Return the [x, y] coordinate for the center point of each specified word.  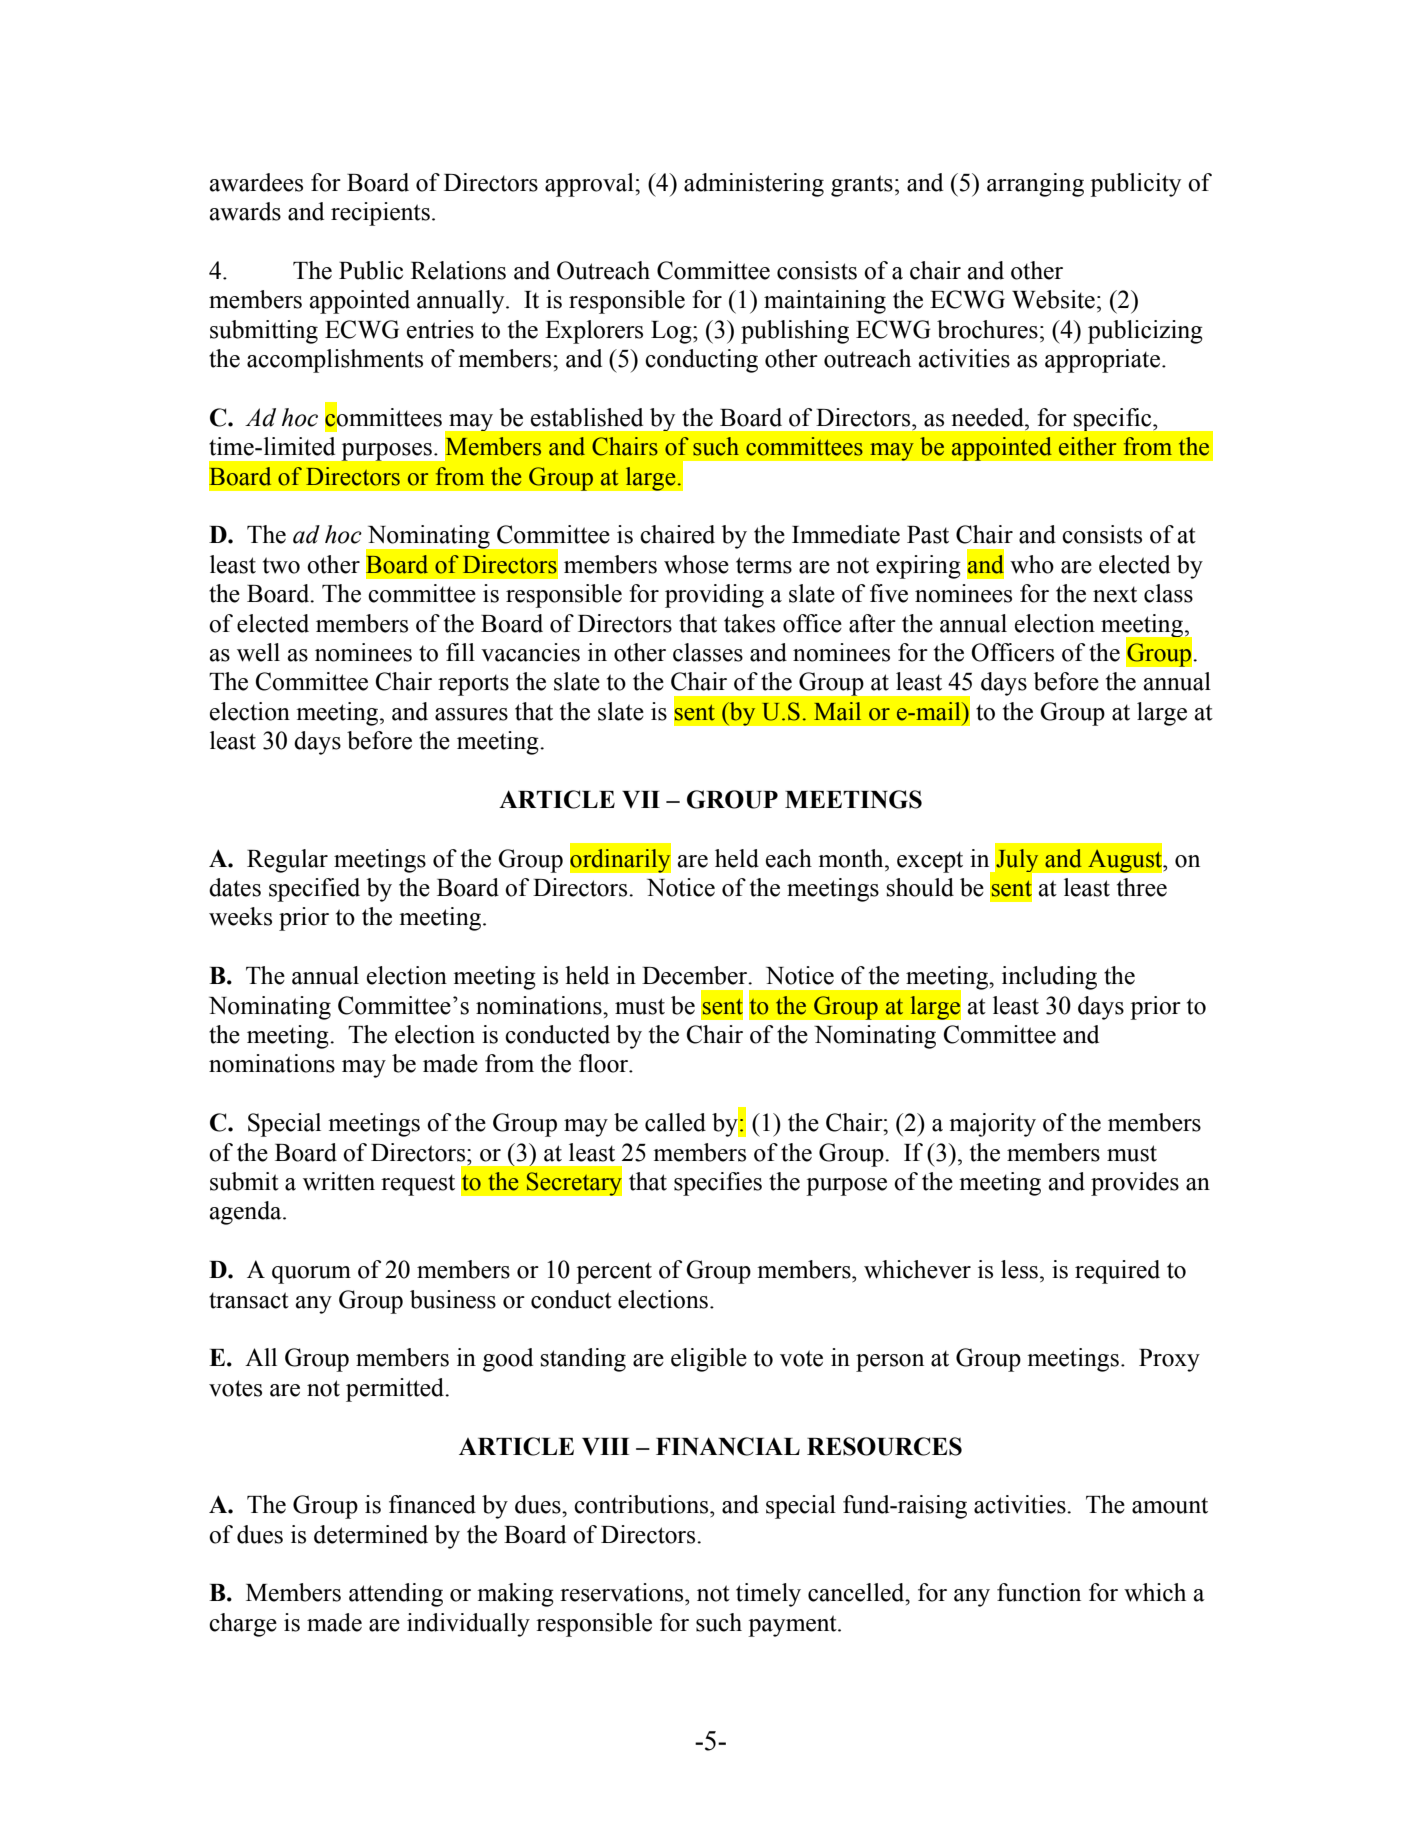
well [258, 652]
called [675, 1122]
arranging [1035, 185]
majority [992, 1125]
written [339, 1181]
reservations [623, 1592]
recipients [380, 214]
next [1115, 594]
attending [396, 1595]
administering [754, 185]
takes [749, 623]
